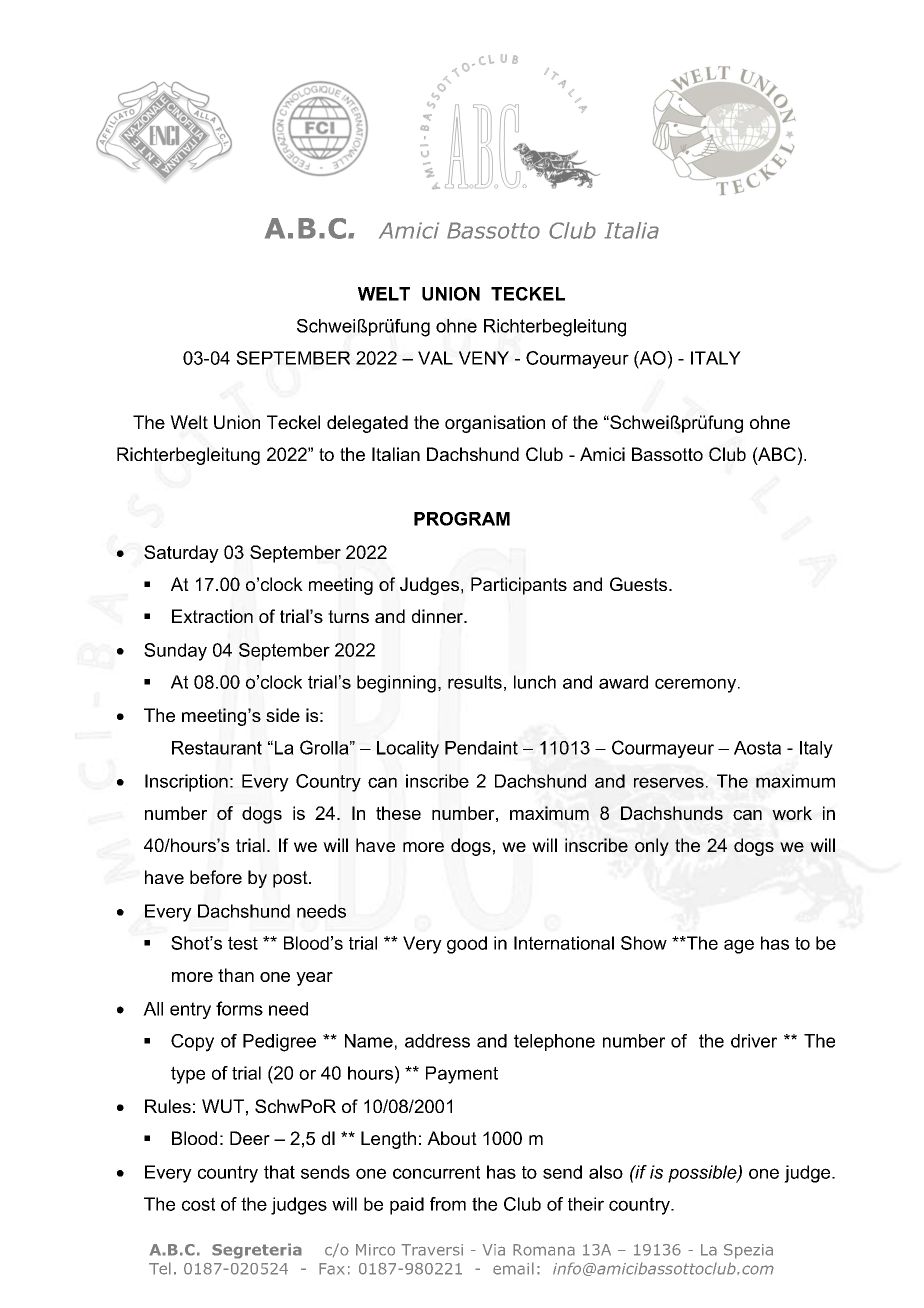 The width and height of the screenshot is (924, 1308). Describe the element at coordinates (467, 945) in the screenshot. I see `good` at that location.
